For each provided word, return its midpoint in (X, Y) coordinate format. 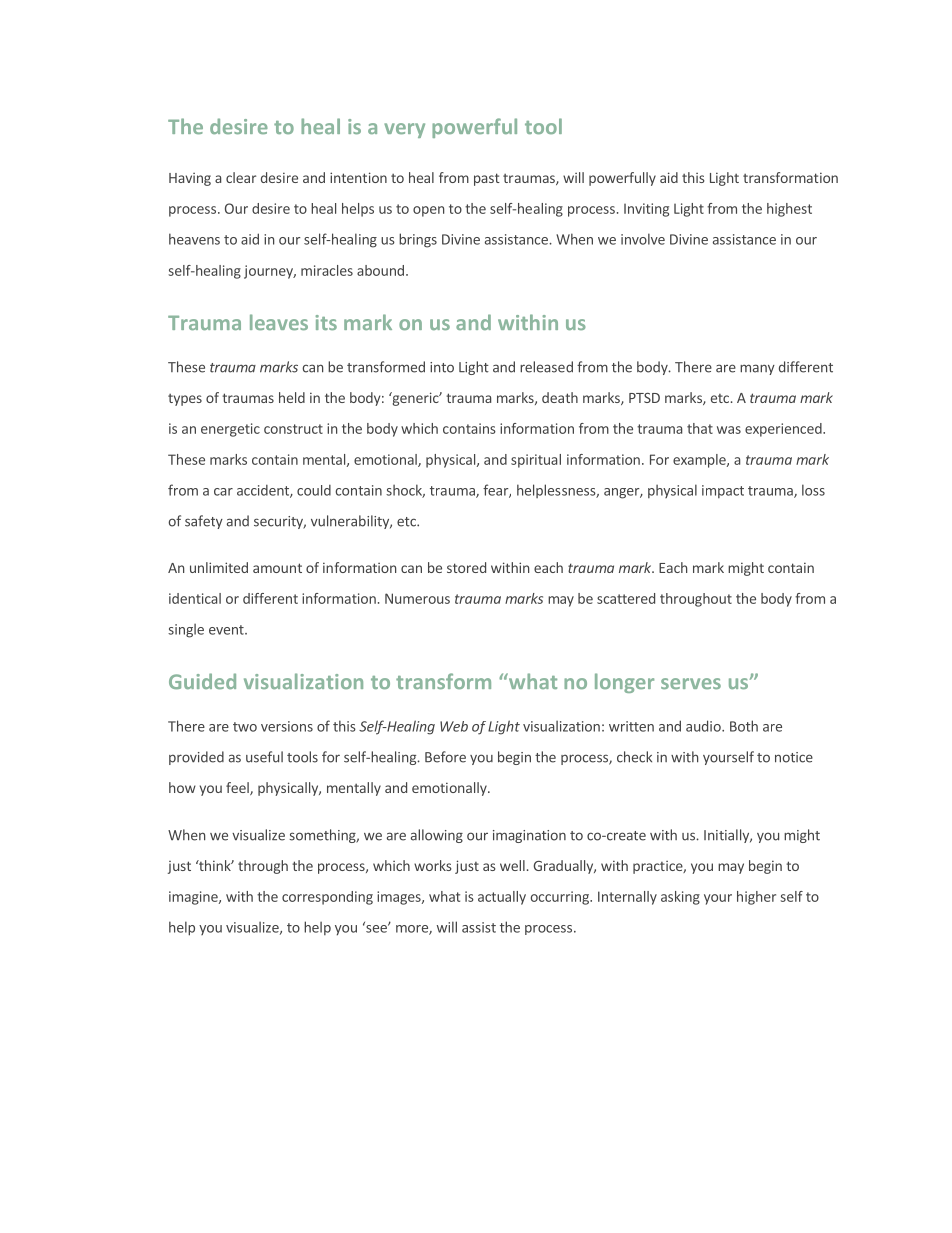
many (757, 369)
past (487, 179)
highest (789, 210)
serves (691, 683)
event (227, 630)
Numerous (417, 598)
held (292, 397)
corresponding (327, 898)
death (560, 397)
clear (241, 177)
